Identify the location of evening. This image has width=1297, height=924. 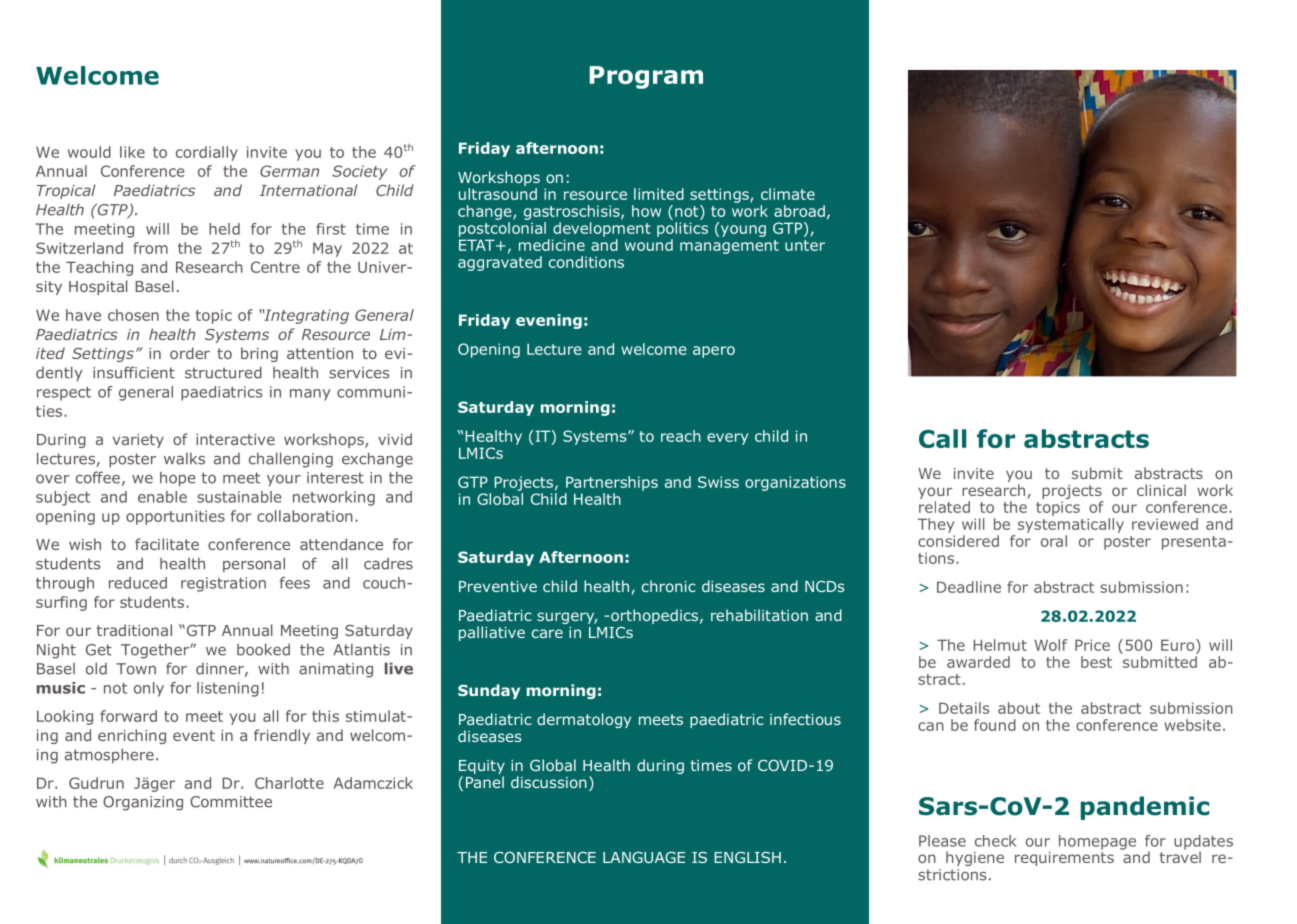
(549, 321).
